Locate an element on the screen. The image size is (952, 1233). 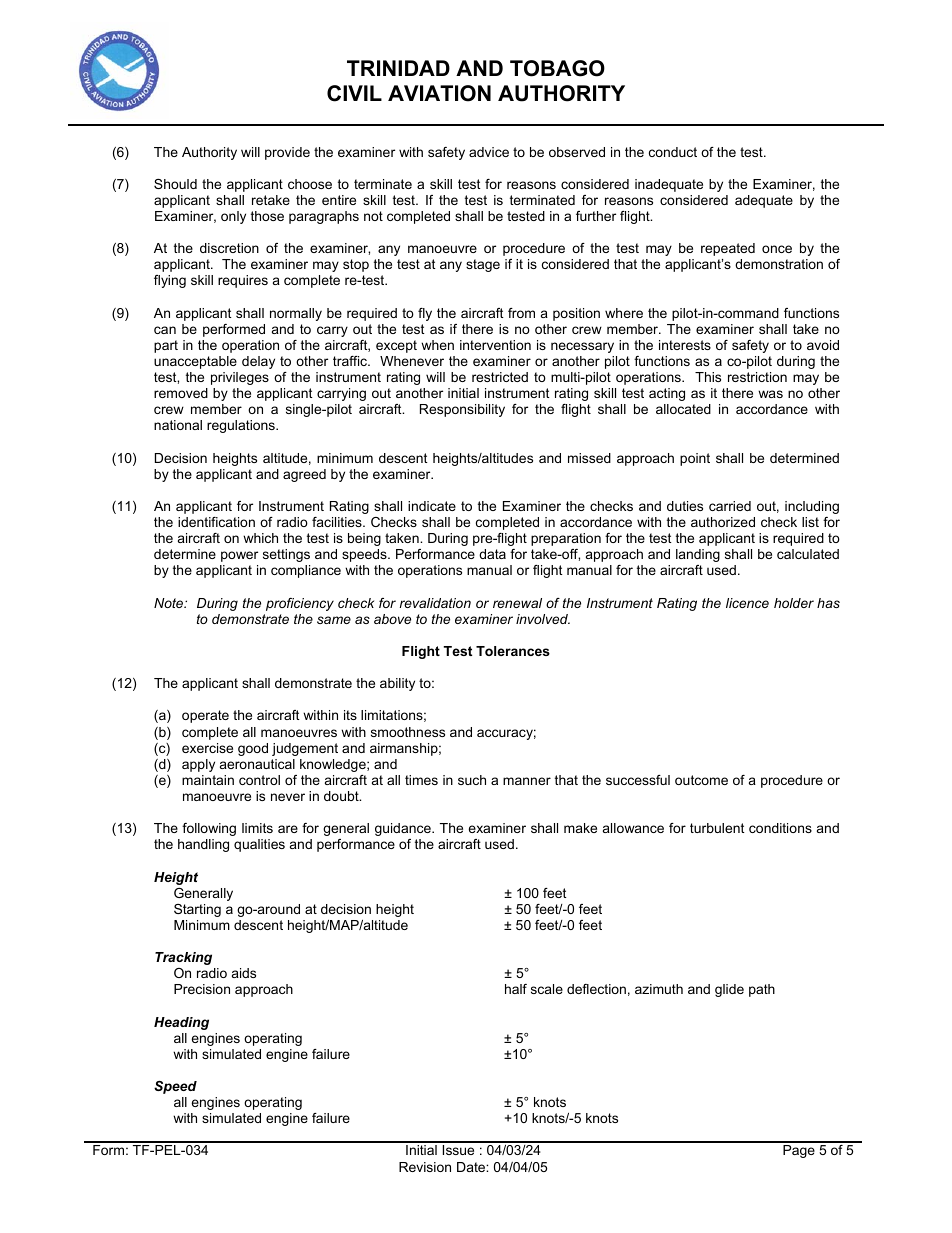
good is located at coordinates (253, 749).
